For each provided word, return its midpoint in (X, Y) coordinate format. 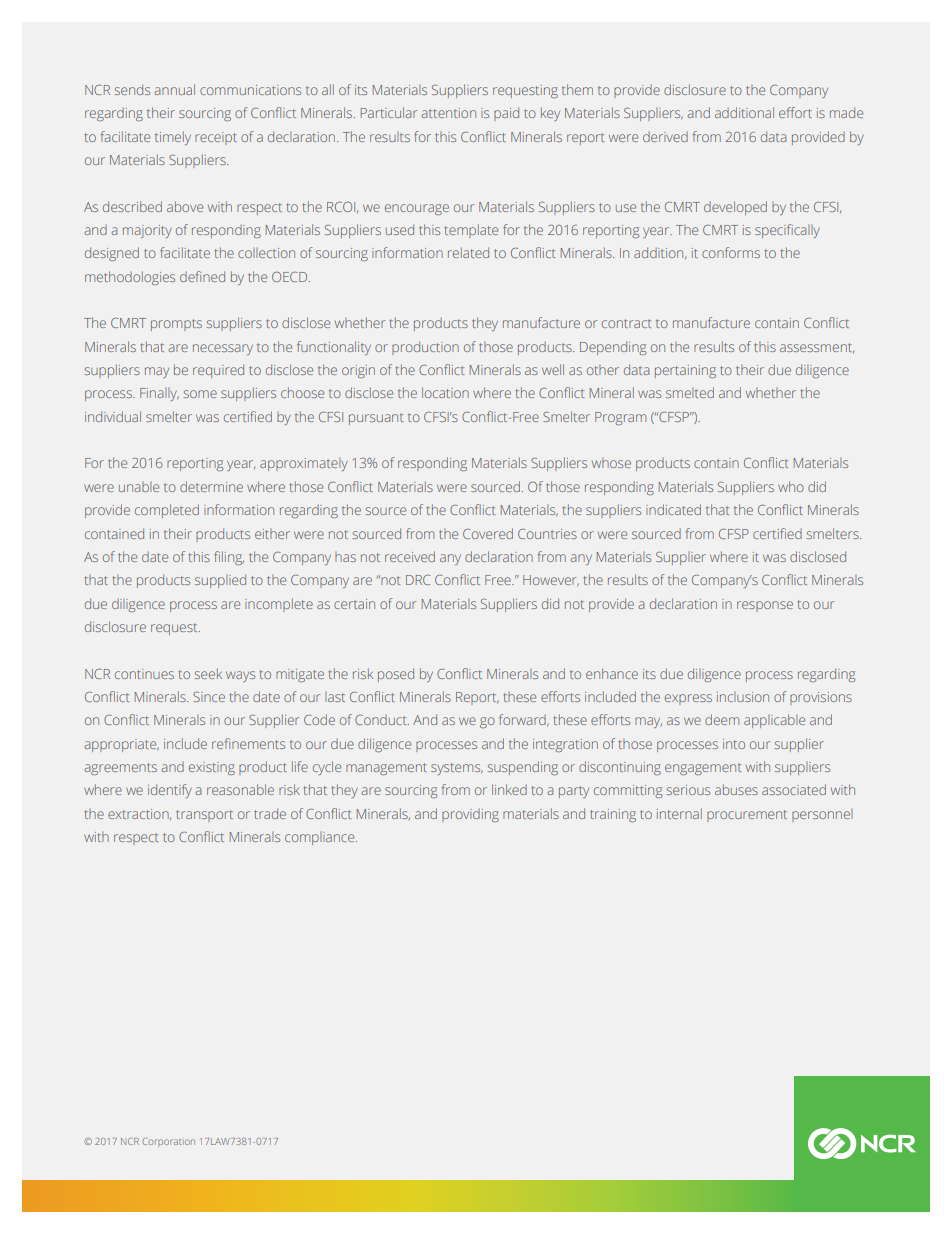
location (445, 392)
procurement (747, 816)
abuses (736, 789)
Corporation (168, 1142)
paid (506, 114)
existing (212, 768)
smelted (690, 392)
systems (457, 769)
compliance (321, 838)
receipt (216, 138)
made (846, 112)
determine (211, 486)
